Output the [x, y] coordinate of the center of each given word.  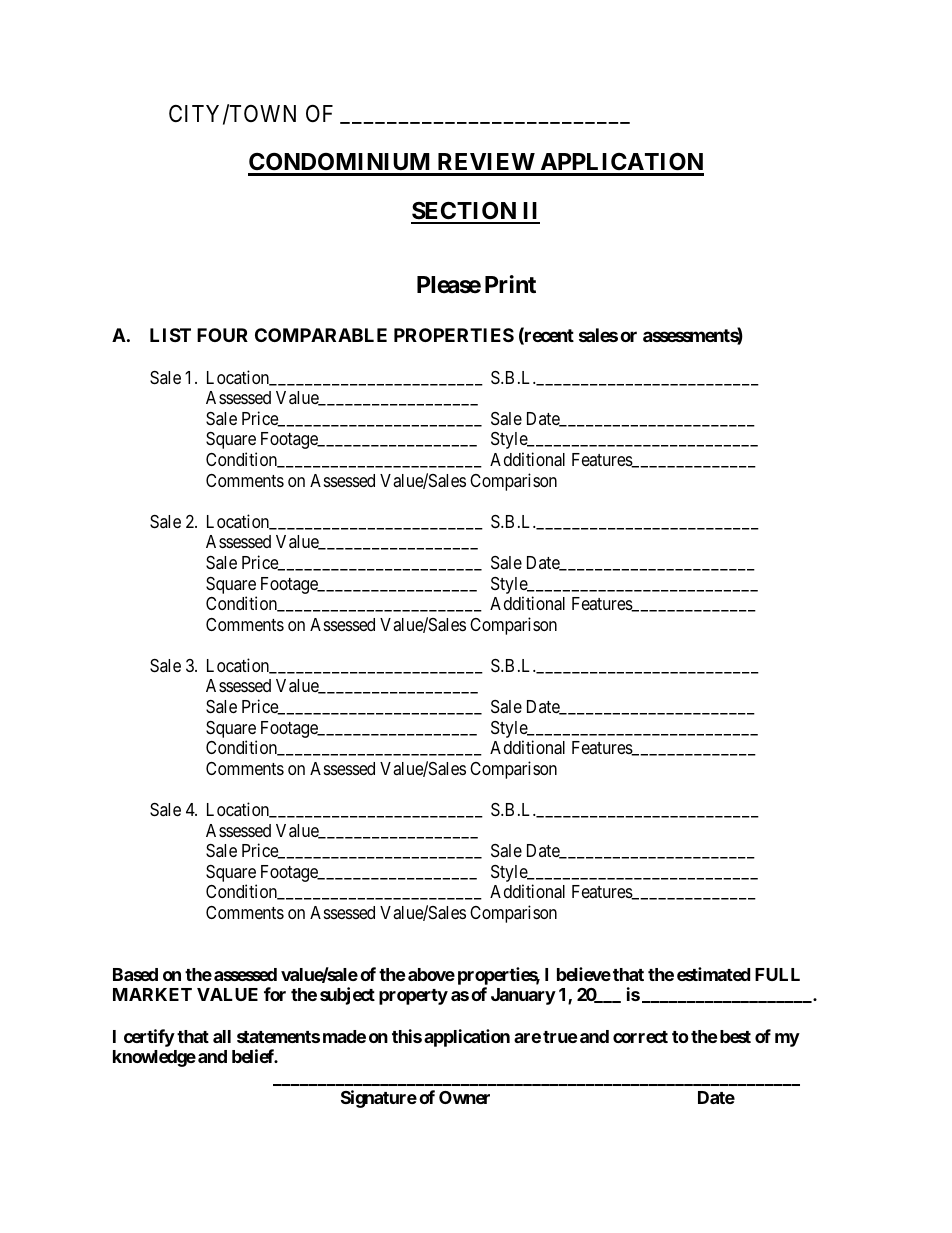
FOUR [222, 335]
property [413, 997]
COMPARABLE [321, 335]
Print [510, 284]
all [222, 1036]
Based [135, 974]
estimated [713, 974]
